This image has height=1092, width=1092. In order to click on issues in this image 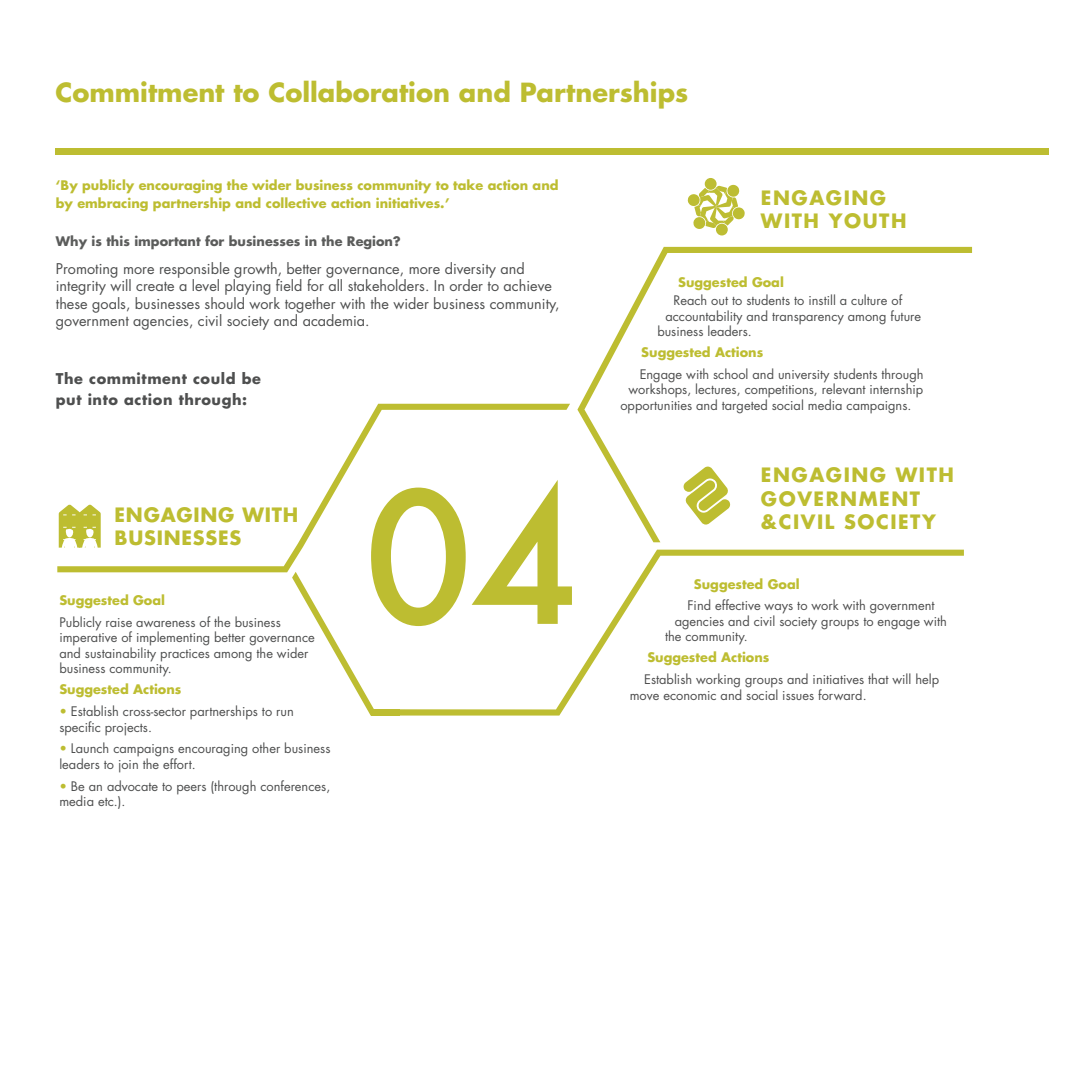, I will do `click(798, 695)`.
